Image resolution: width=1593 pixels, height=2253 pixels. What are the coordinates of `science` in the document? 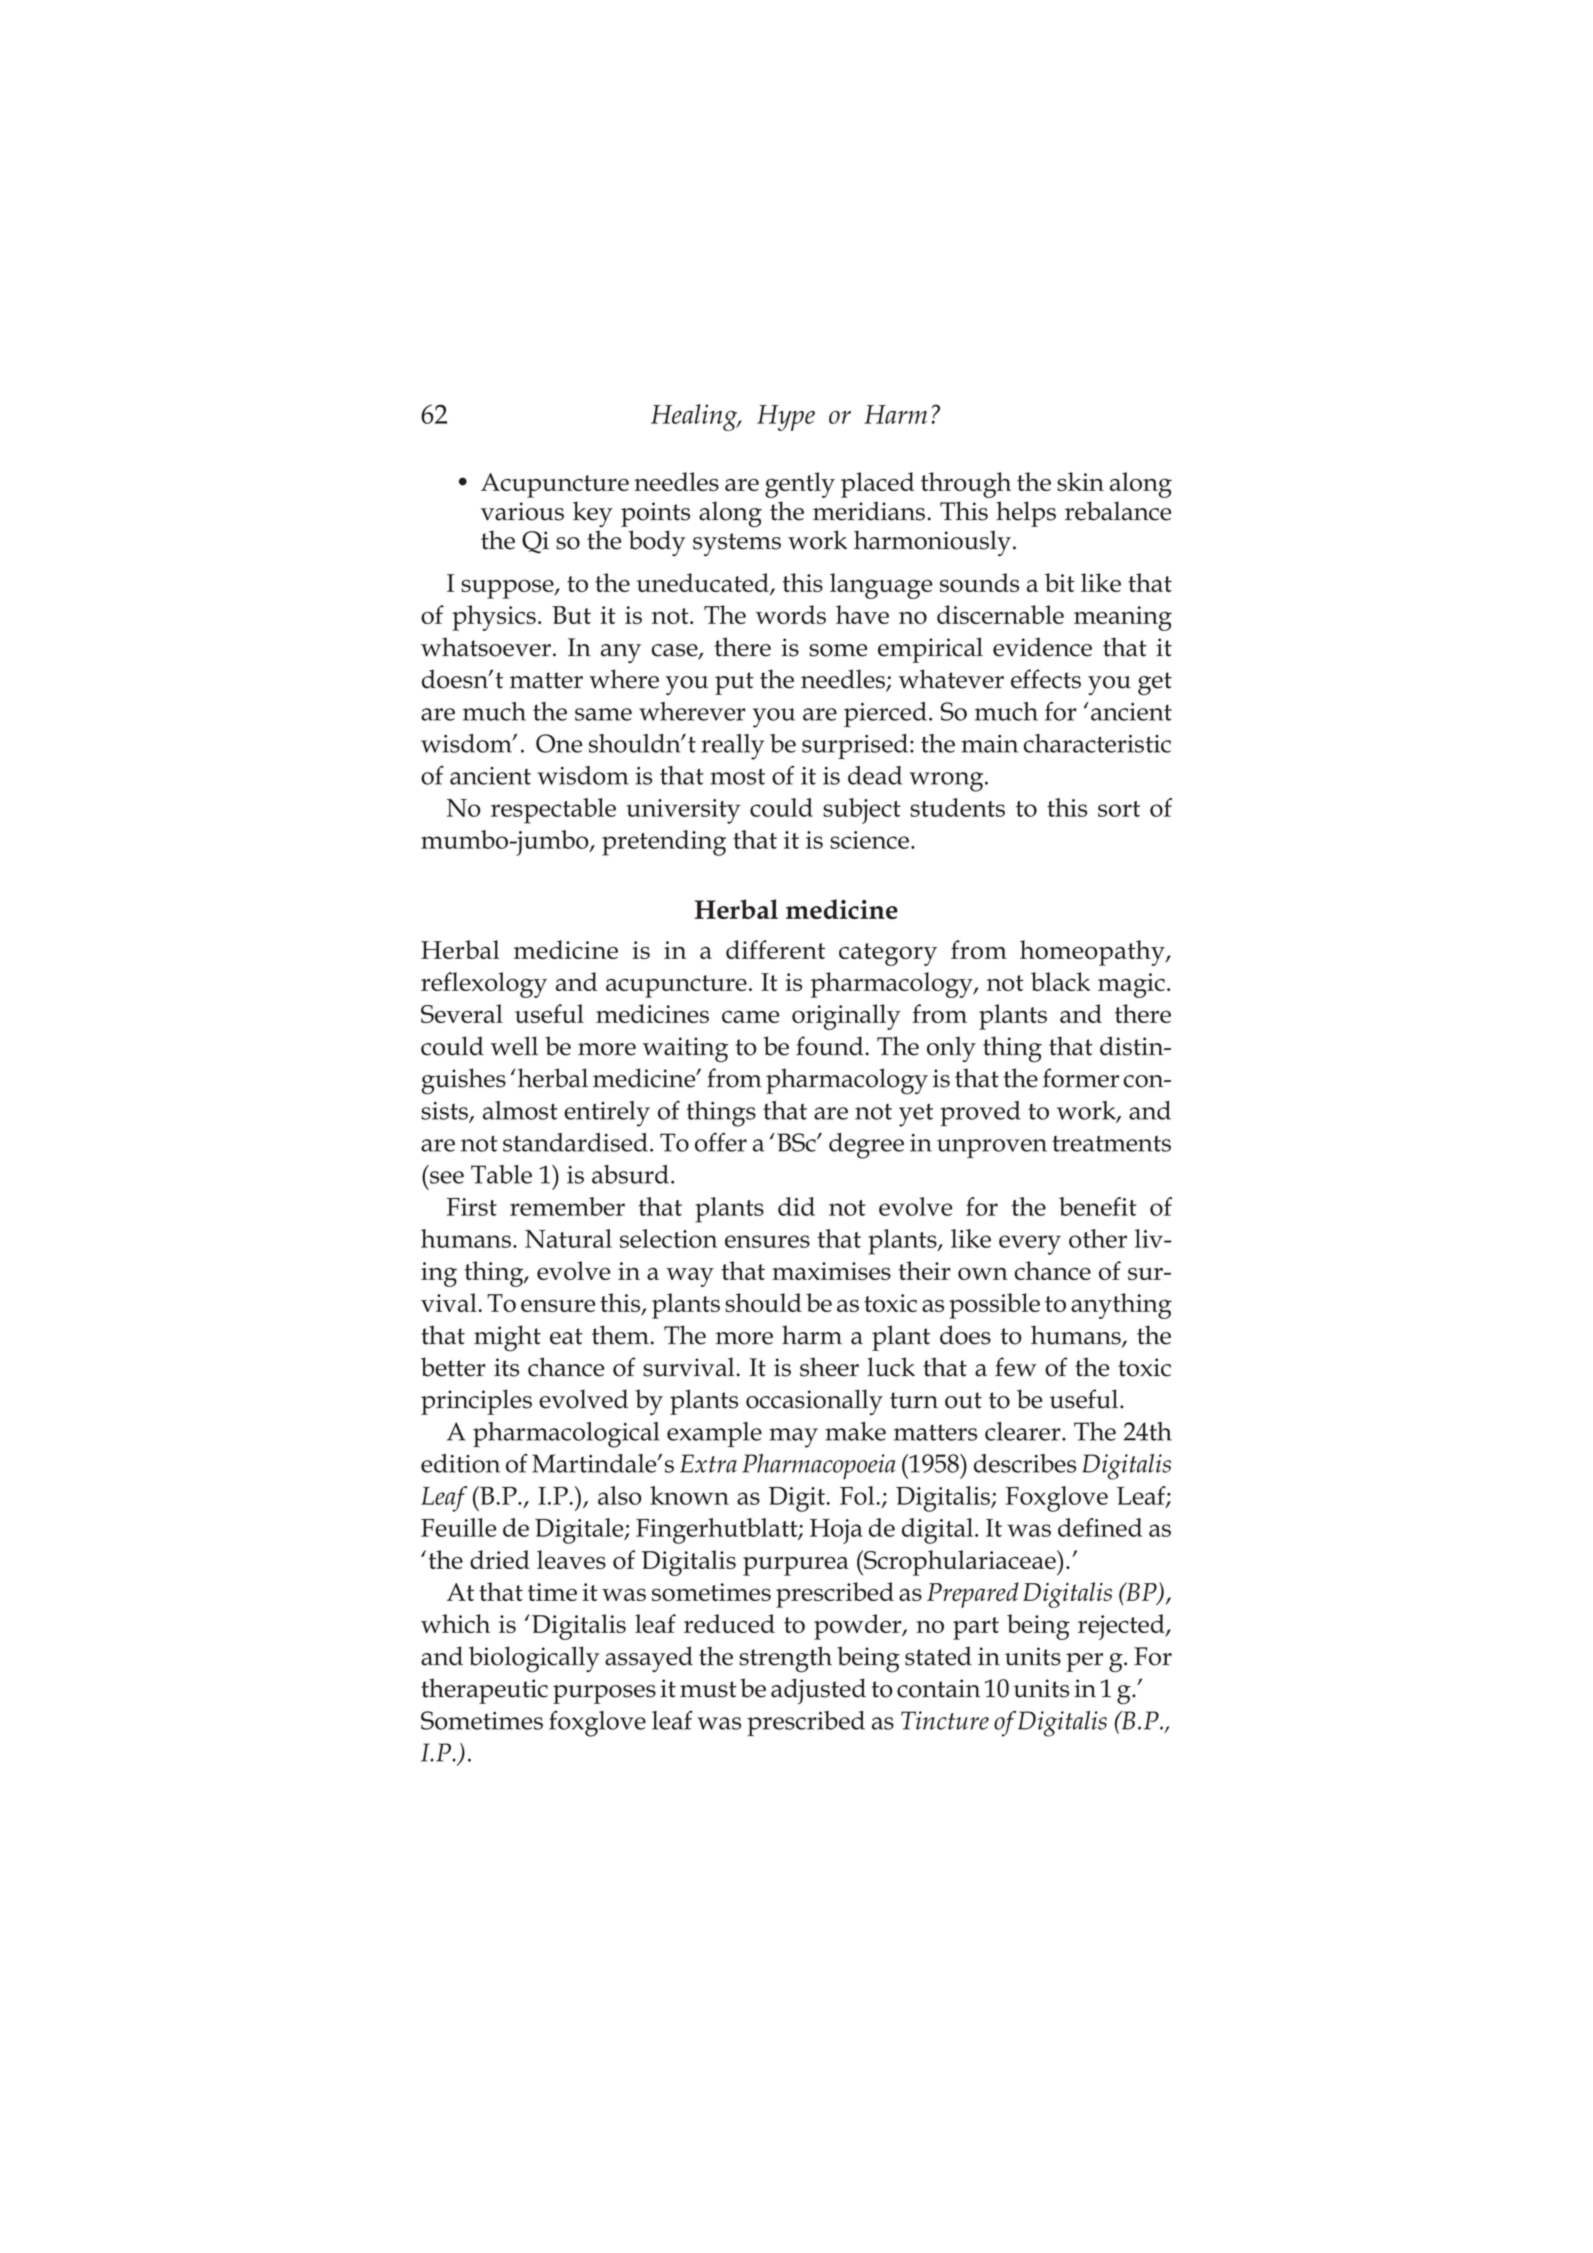 It's located at (871, 840).
